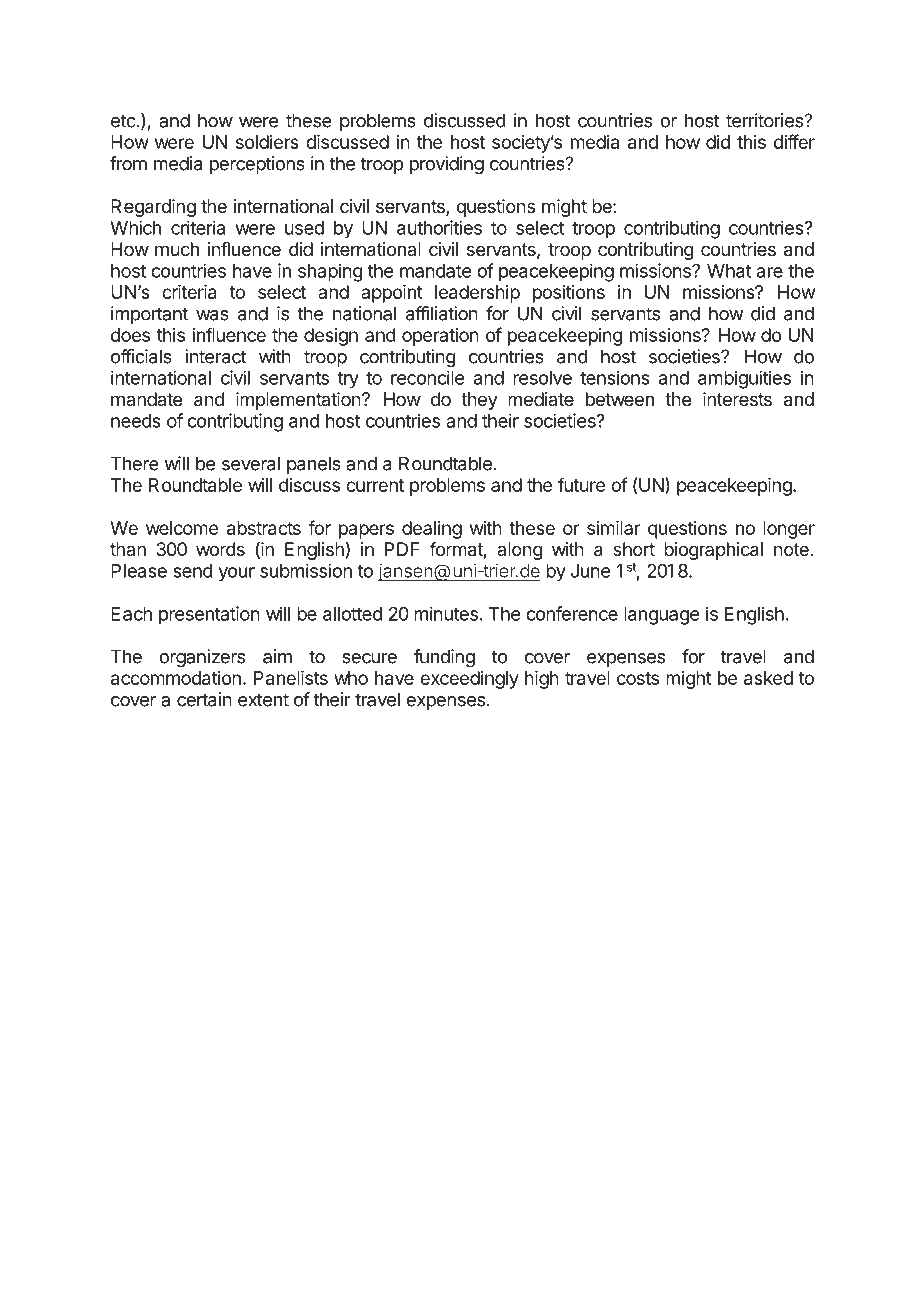 Image resolution: width=924 pixels, height=1308 pixels. Describe the element at coordinates (136, 421) in the screenshot. I see `needs` at that location.
